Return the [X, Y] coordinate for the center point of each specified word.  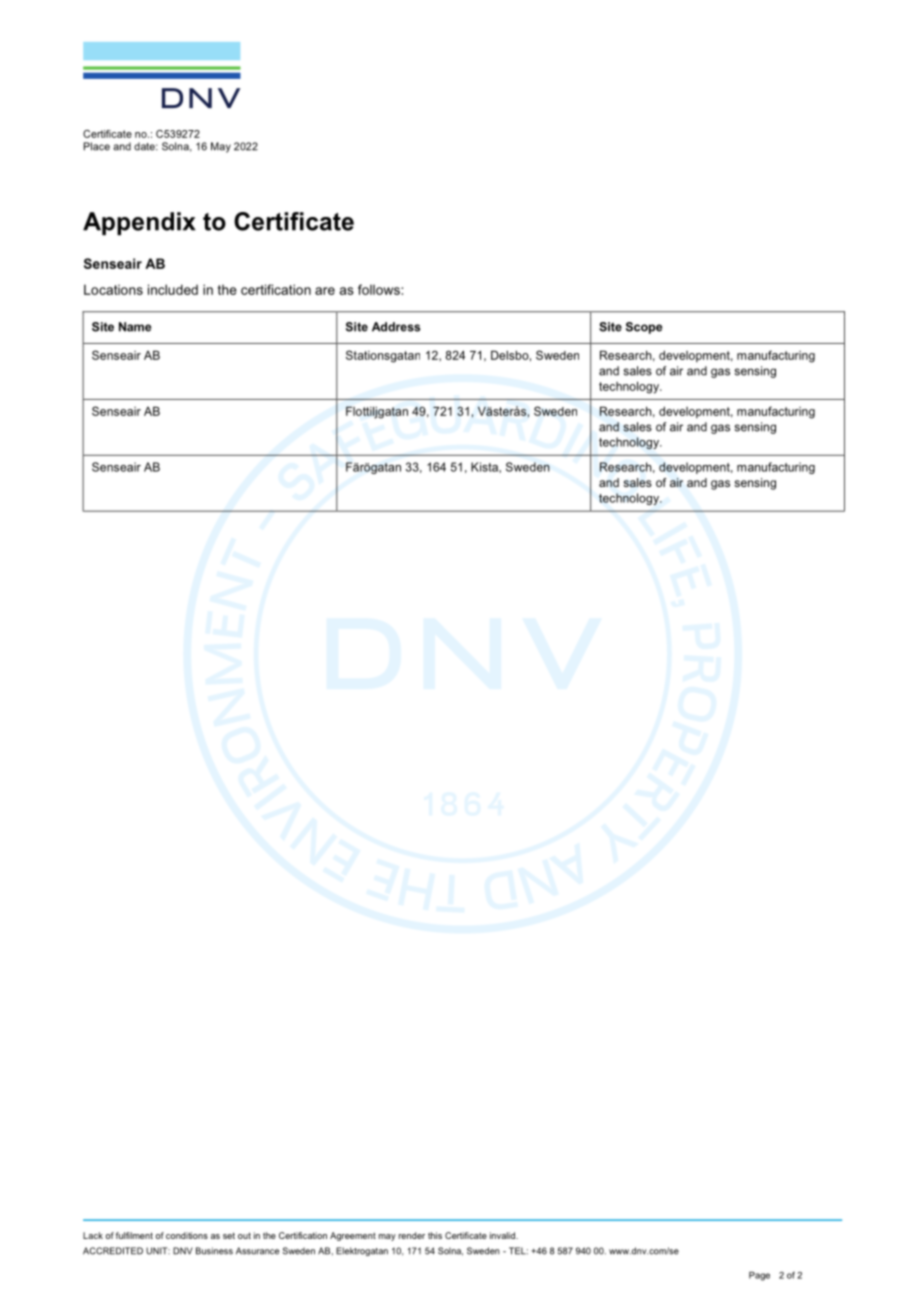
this [435, 1235]
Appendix [139, 223]
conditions [187, 1235]
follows [380, 289]
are [325, 291]
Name [135, 327]
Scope [644, 328]
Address [396, 327]
